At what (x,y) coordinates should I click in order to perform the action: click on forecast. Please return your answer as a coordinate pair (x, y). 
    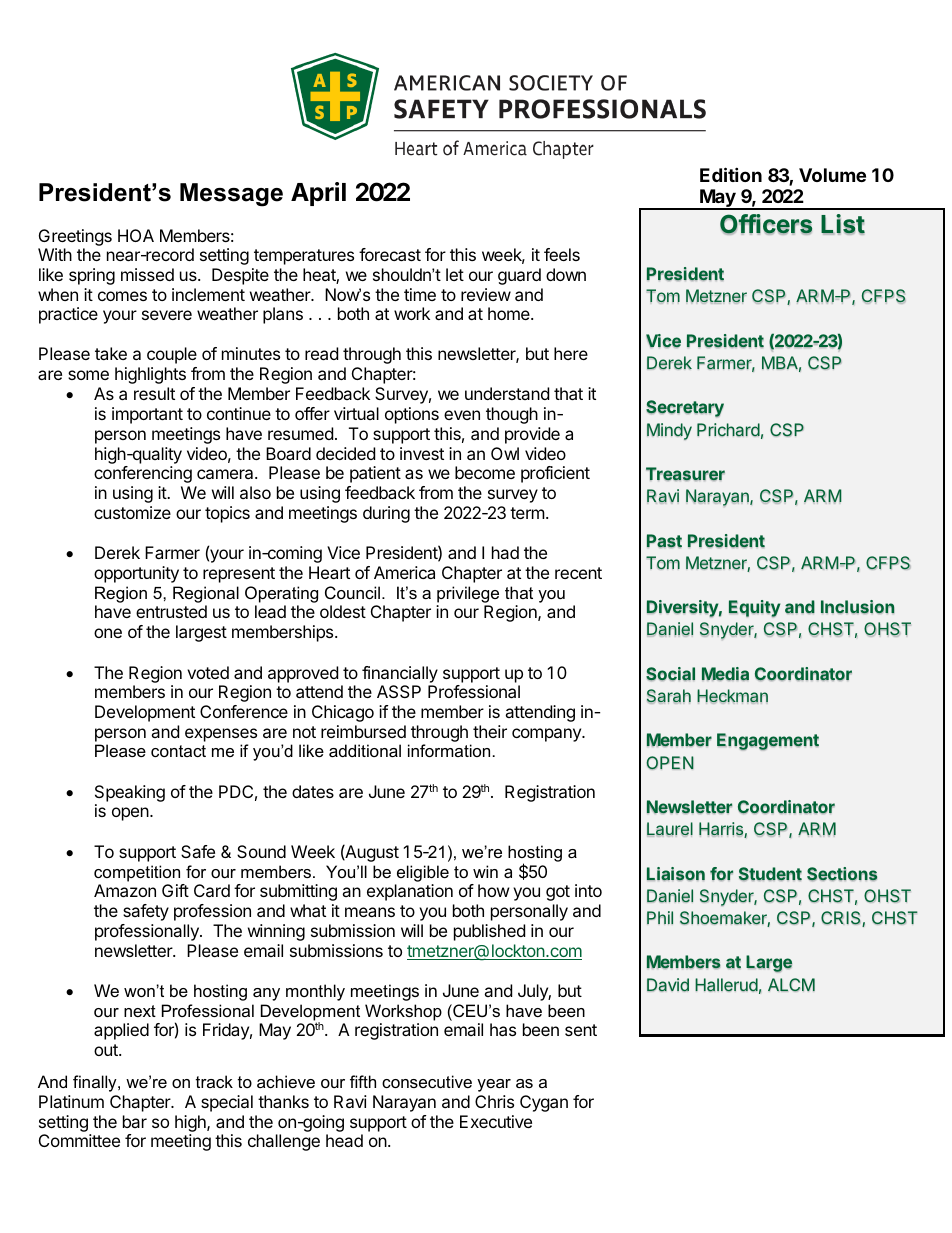
    Looking at the image, I should click on (390, 254).
